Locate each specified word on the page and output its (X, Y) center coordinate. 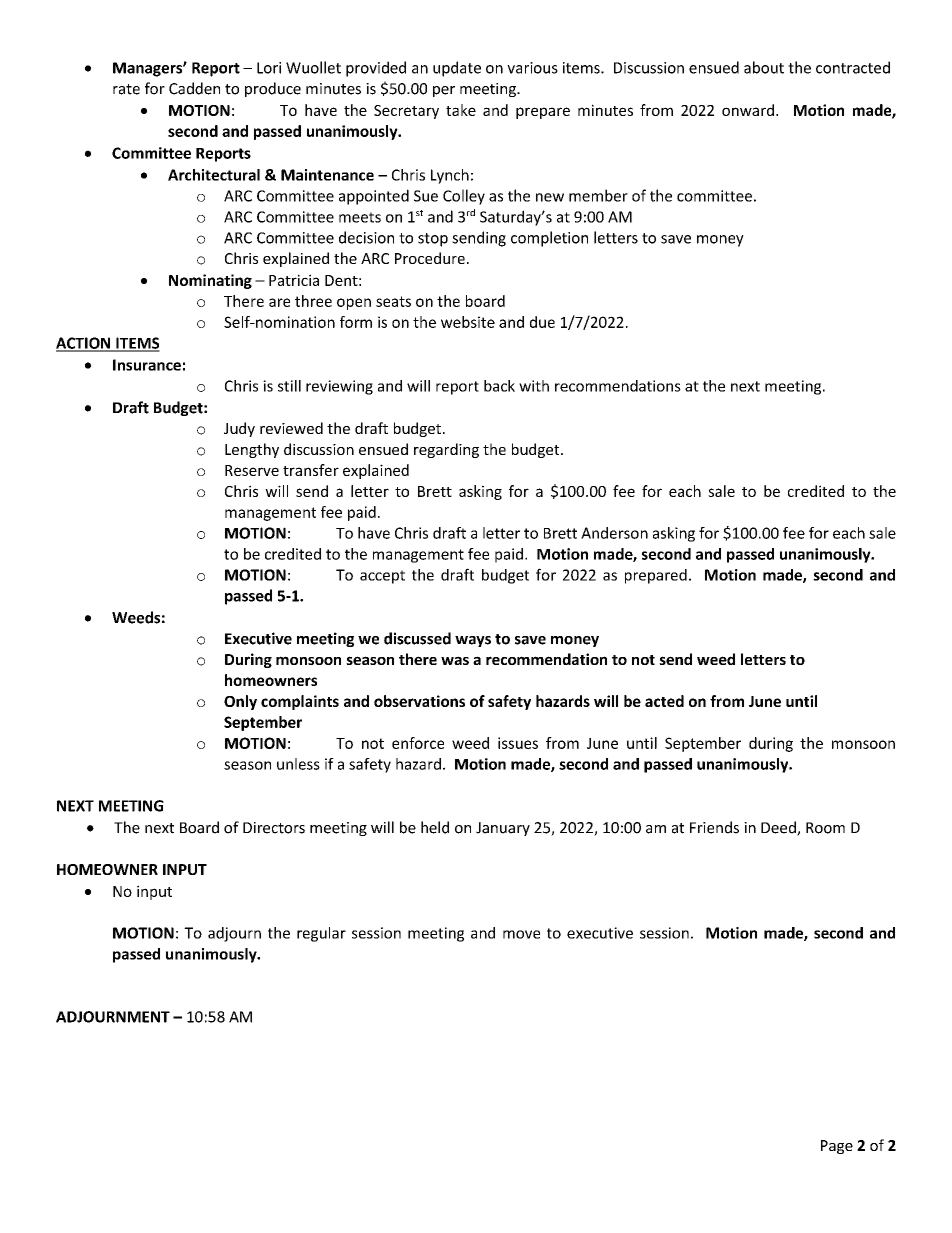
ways (473, 641)
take (461, 110)
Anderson (614, 533)
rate (126, 89)
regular (321, 934)
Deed (779, 828)
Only (240, 702)
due (542, 322)
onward (748, 110)
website (468, 322)
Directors (274, 828)
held (435, 827)
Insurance (147, 365)
